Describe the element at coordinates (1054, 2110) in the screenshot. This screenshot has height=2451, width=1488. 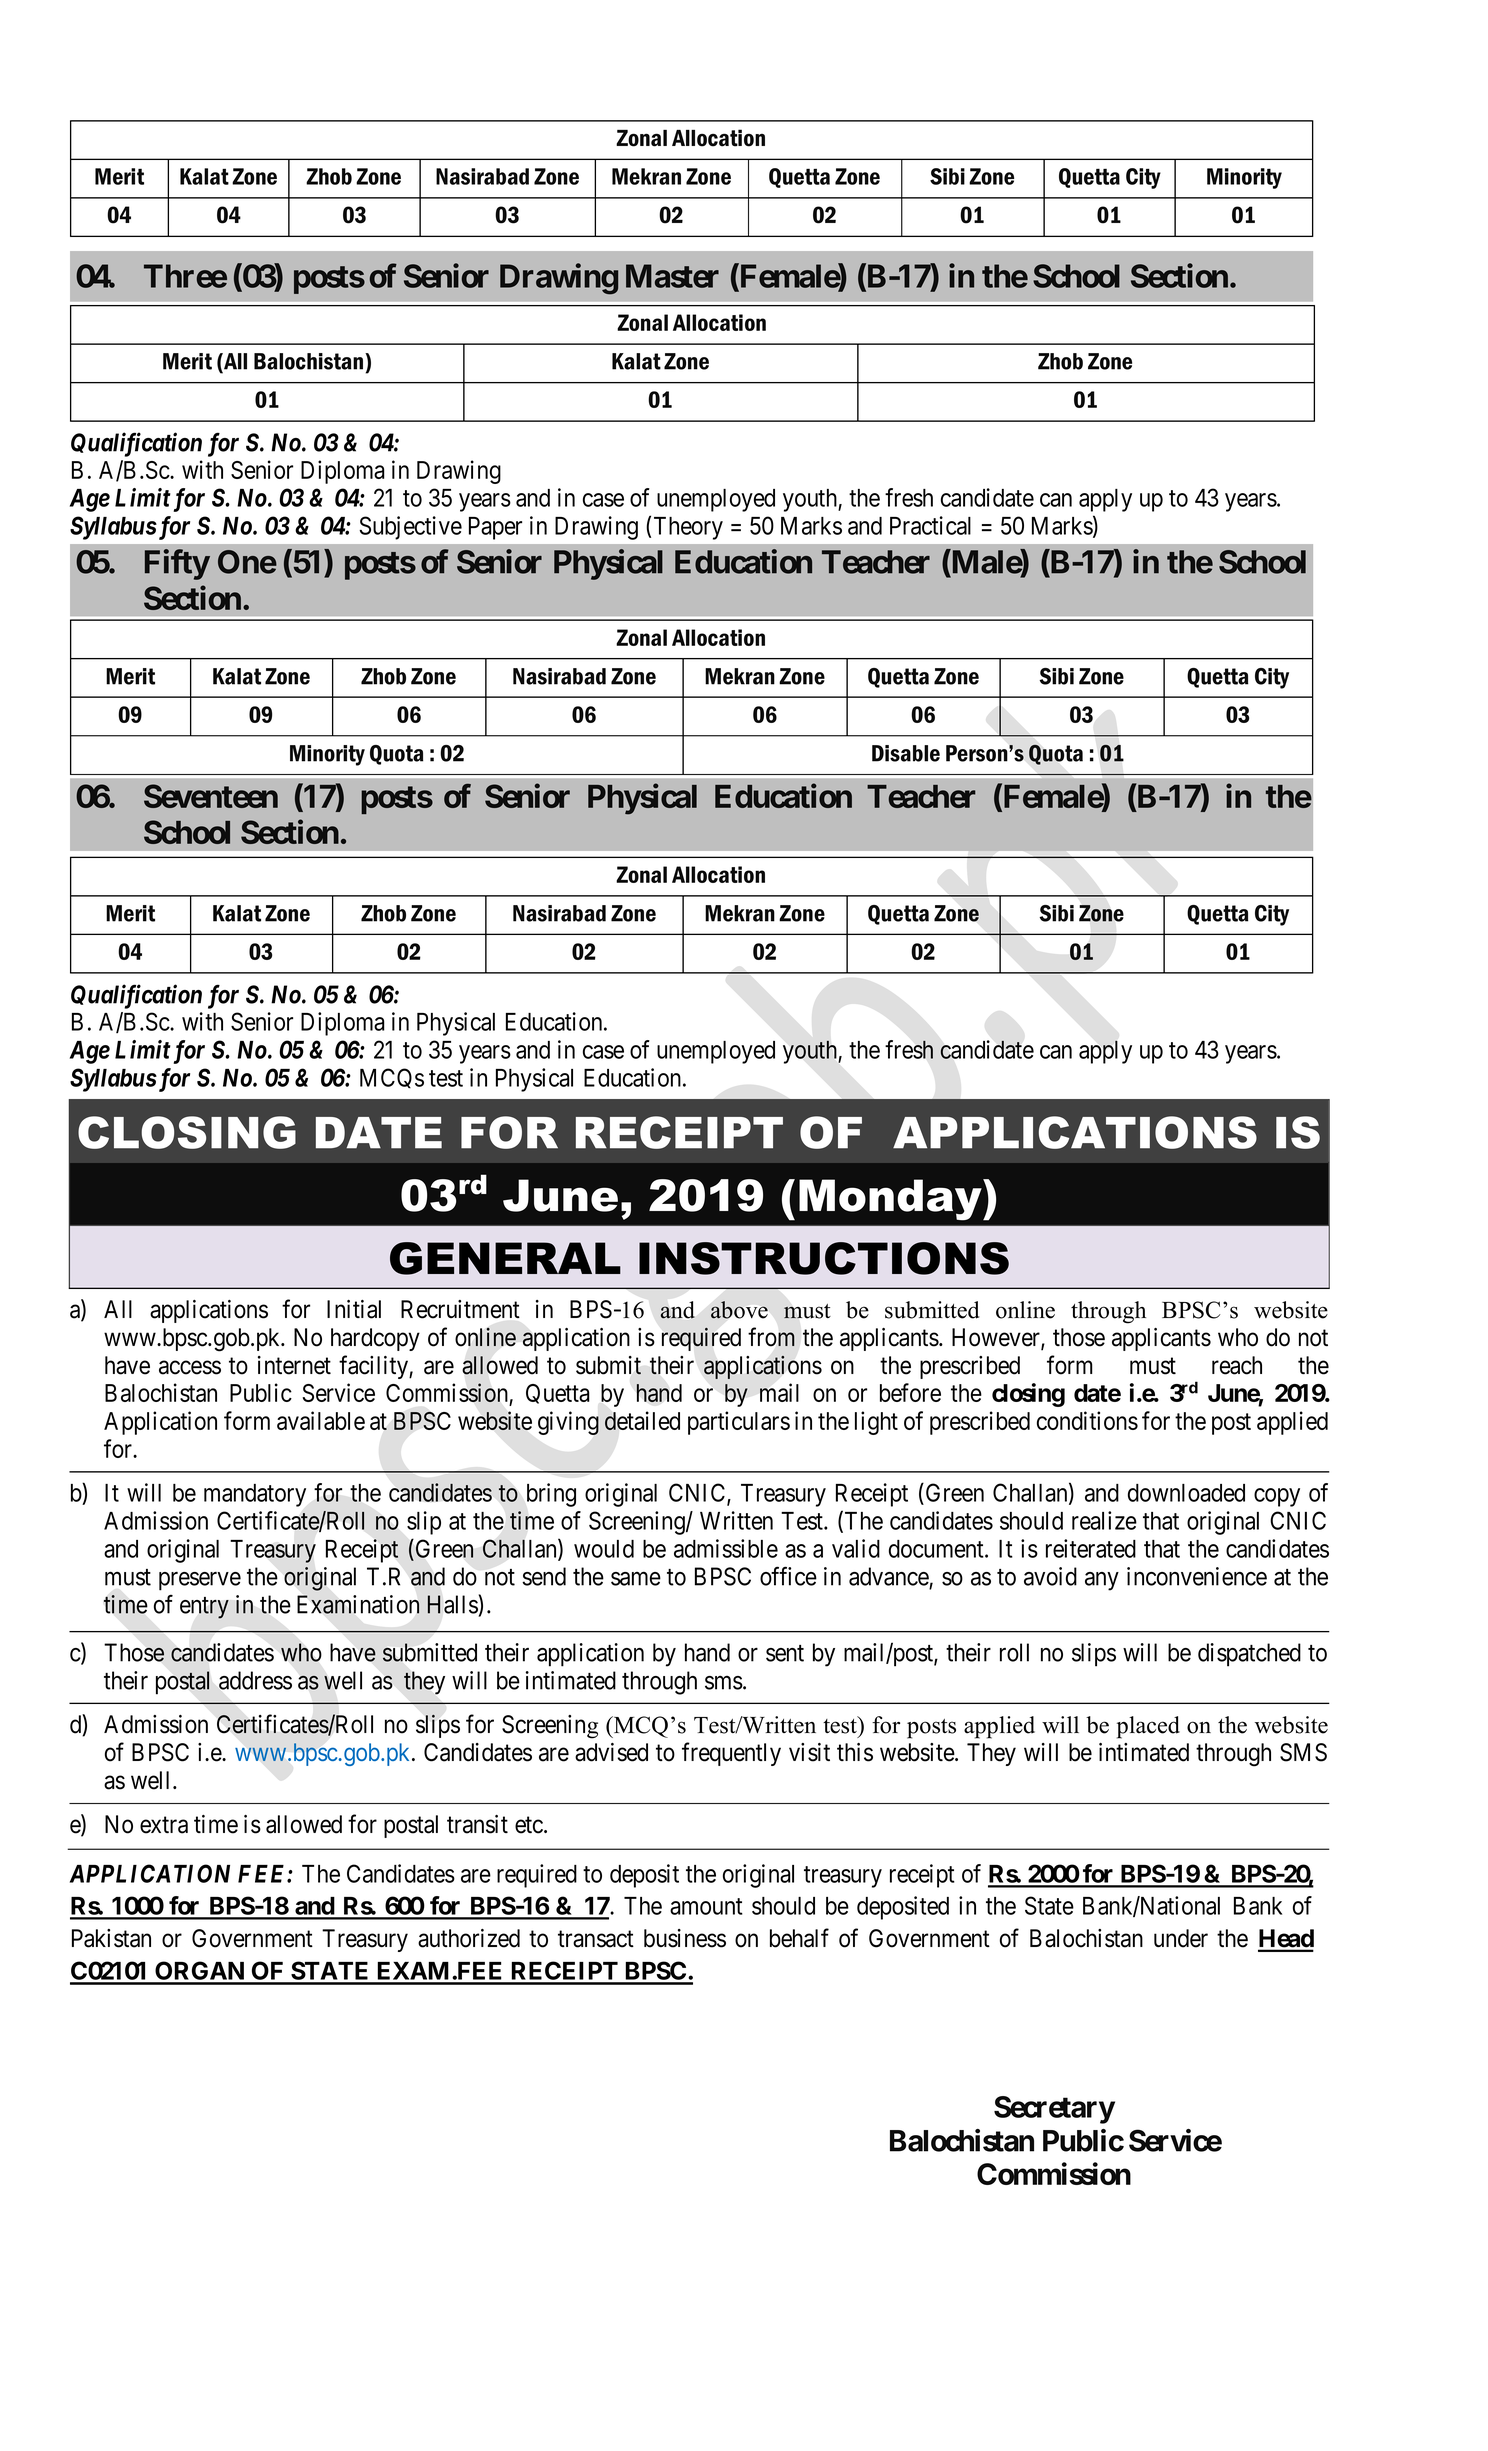
I see `Secretary` at that location.
